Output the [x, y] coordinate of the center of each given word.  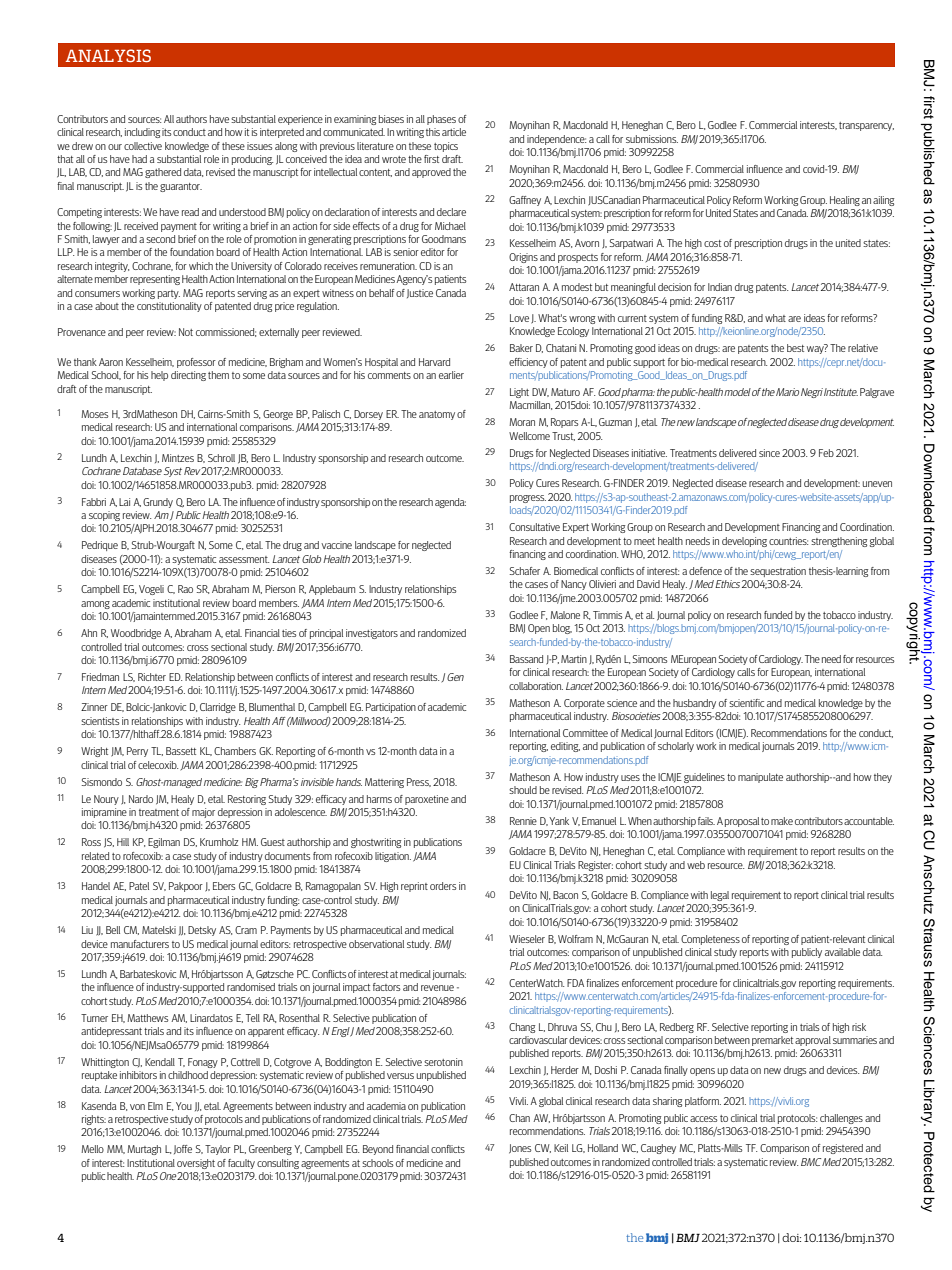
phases [441, 120]
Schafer [525, 571]
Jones [520, 1149]
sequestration [778, 572]
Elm [155, 1106]
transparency [866, 126]
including [142, 133]
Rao [185, 589]
